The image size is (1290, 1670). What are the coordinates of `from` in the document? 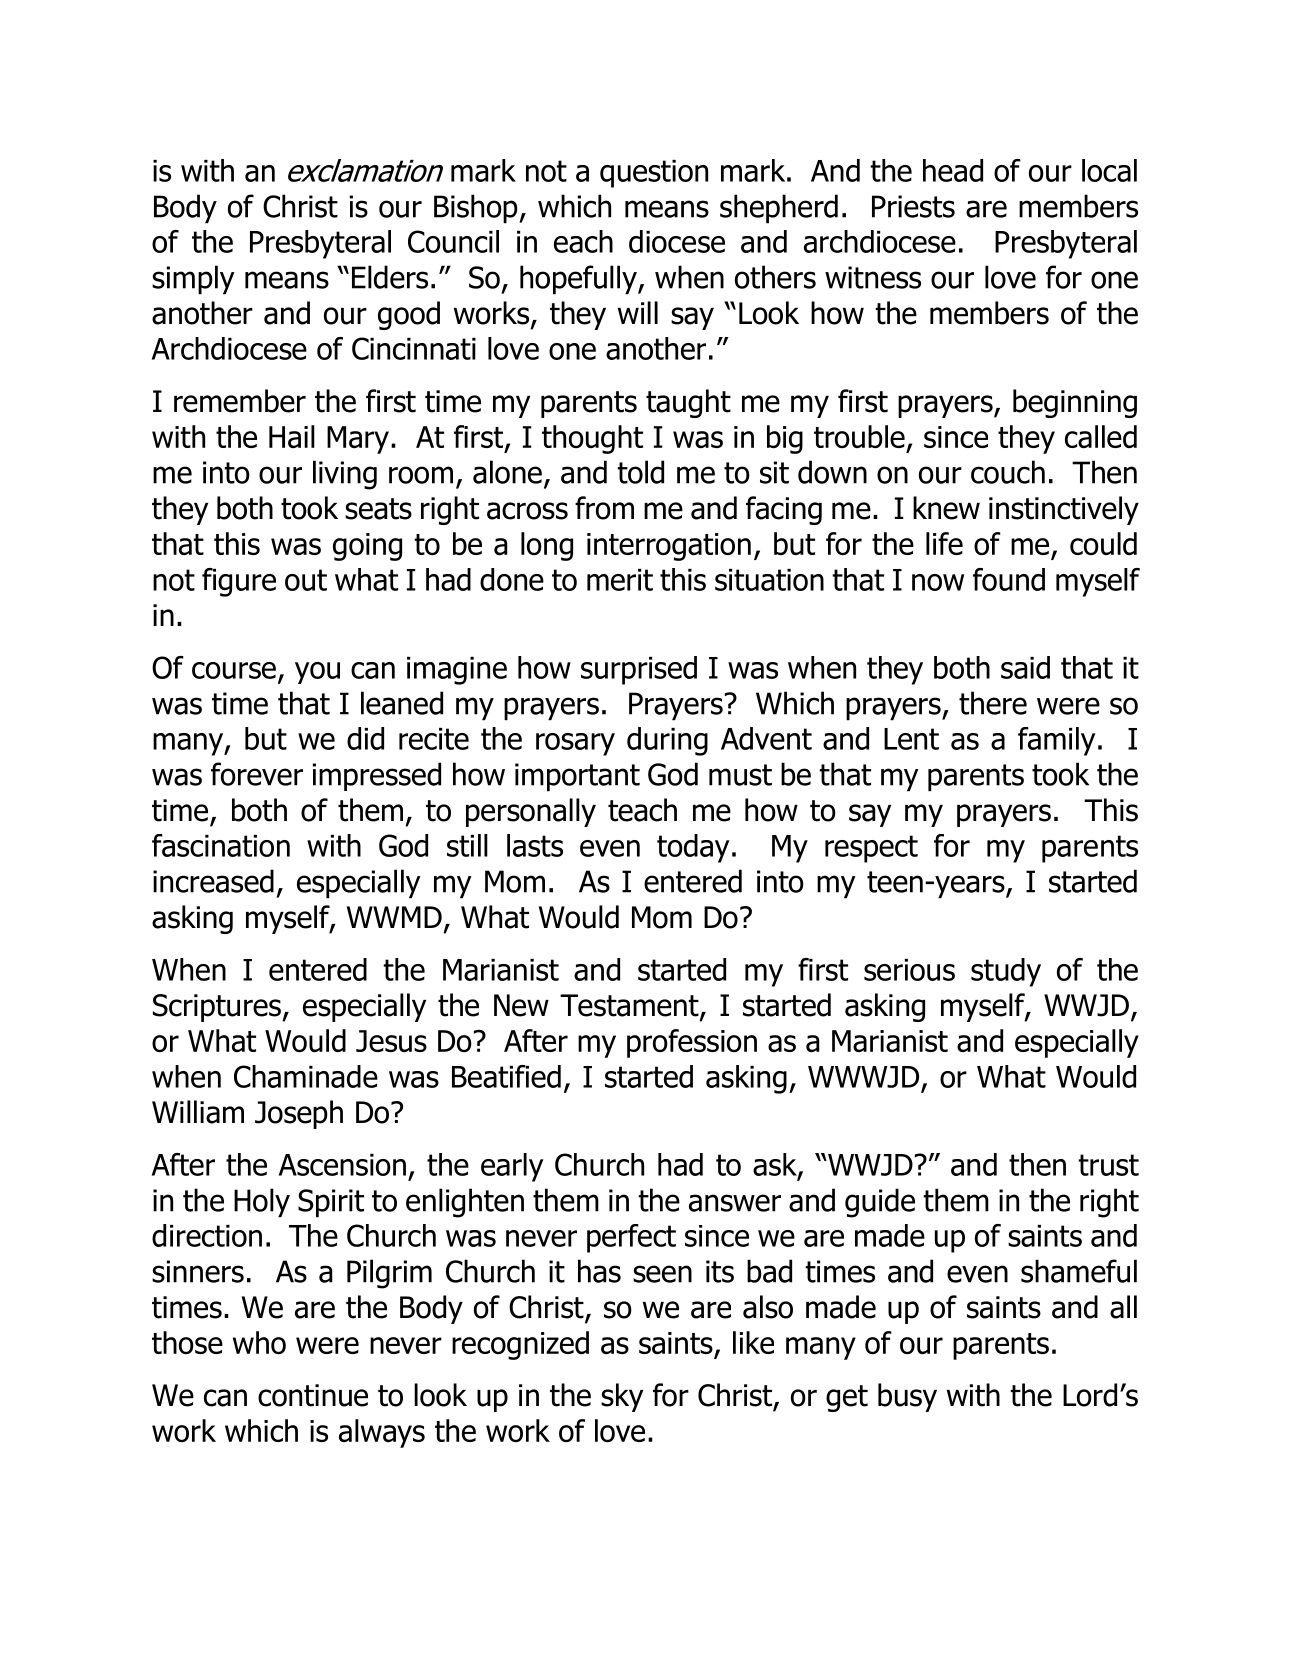 It's located at (604, 508).
